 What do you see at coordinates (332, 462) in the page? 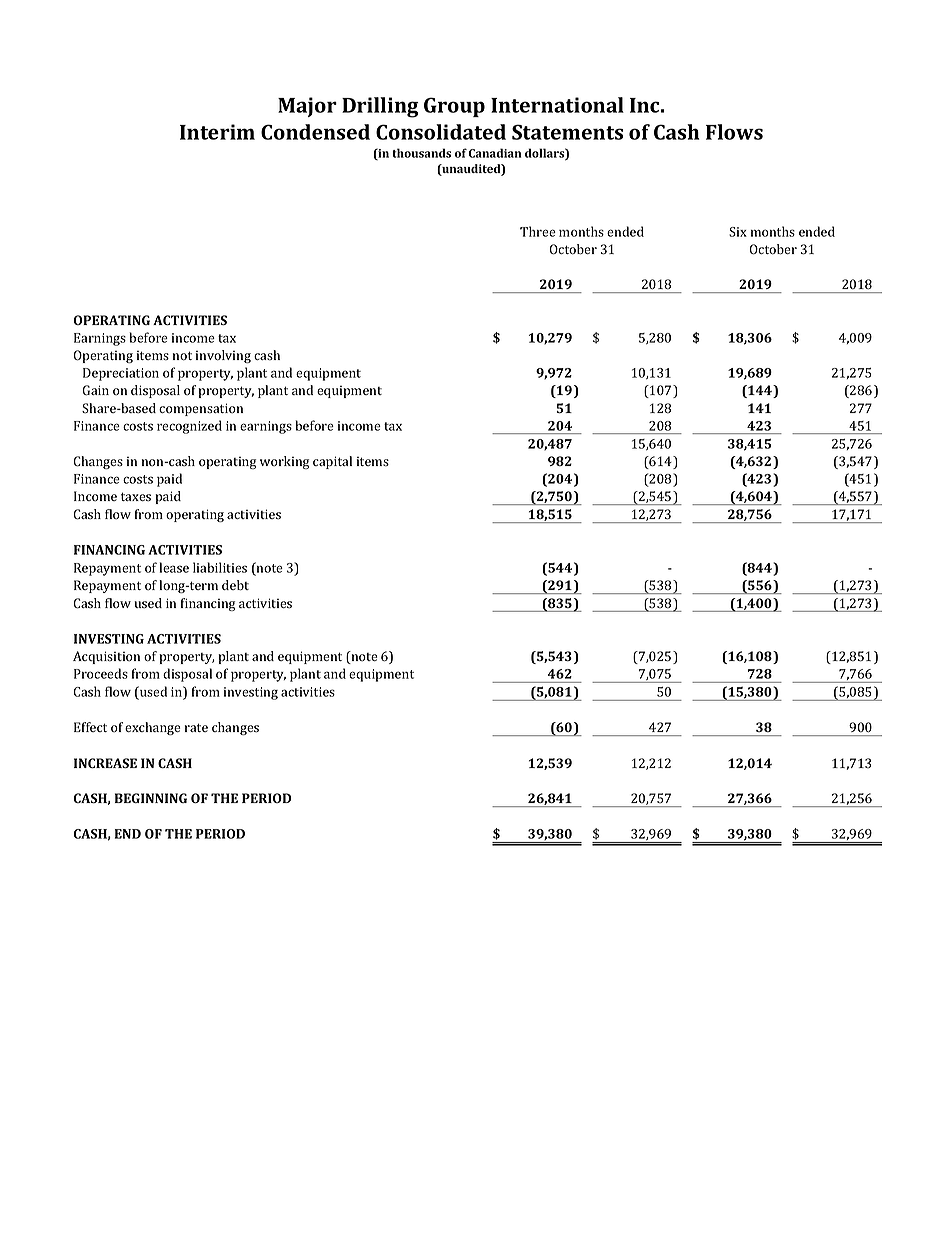
I see `capital` at bounding box center [332, 462].
